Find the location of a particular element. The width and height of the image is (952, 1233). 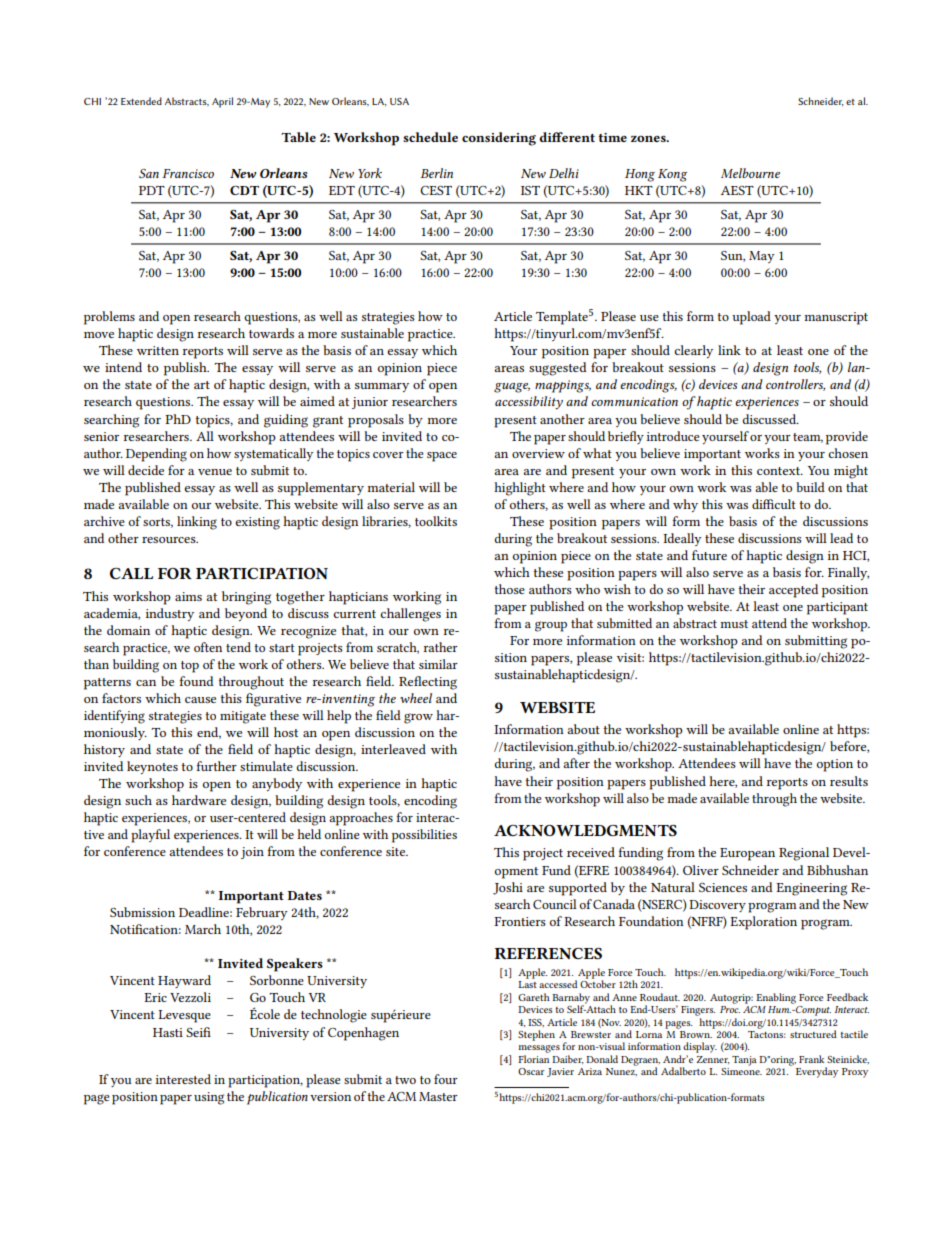

those is located at coordinates (509, 589).
